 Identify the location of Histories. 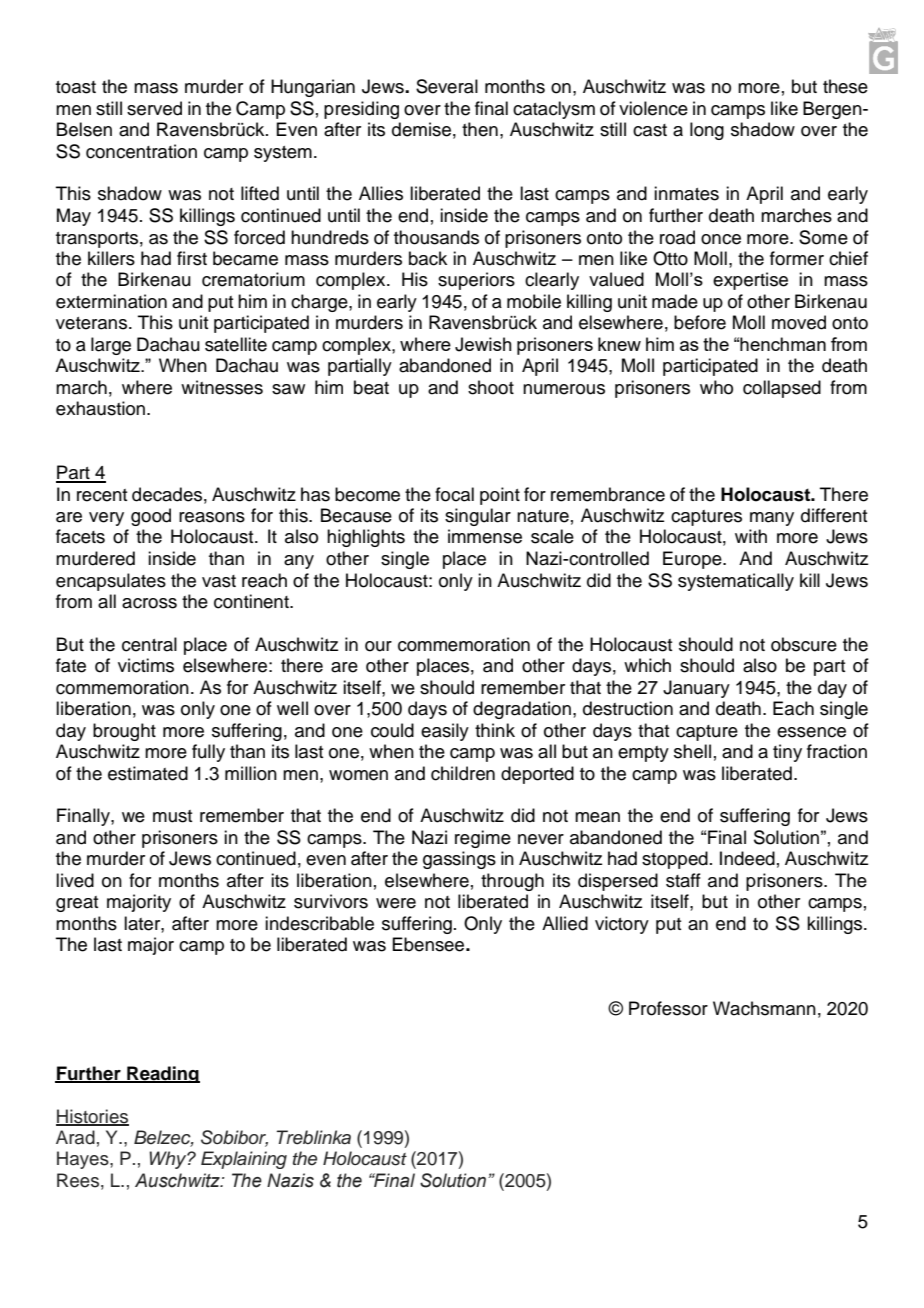
(92, 1117).
